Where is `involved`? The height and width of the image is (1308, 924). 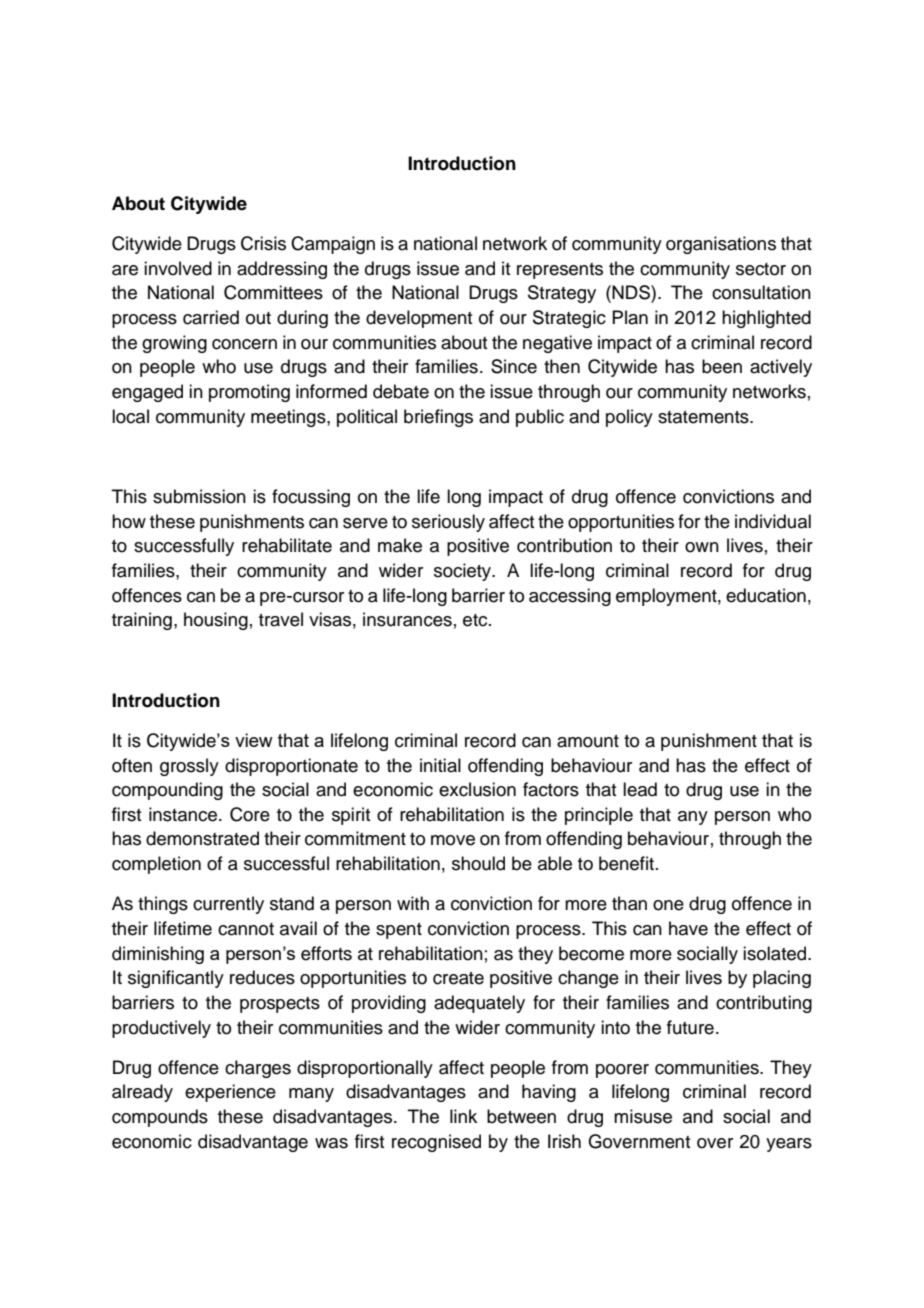
involved is located at coordinates (178, 268).
